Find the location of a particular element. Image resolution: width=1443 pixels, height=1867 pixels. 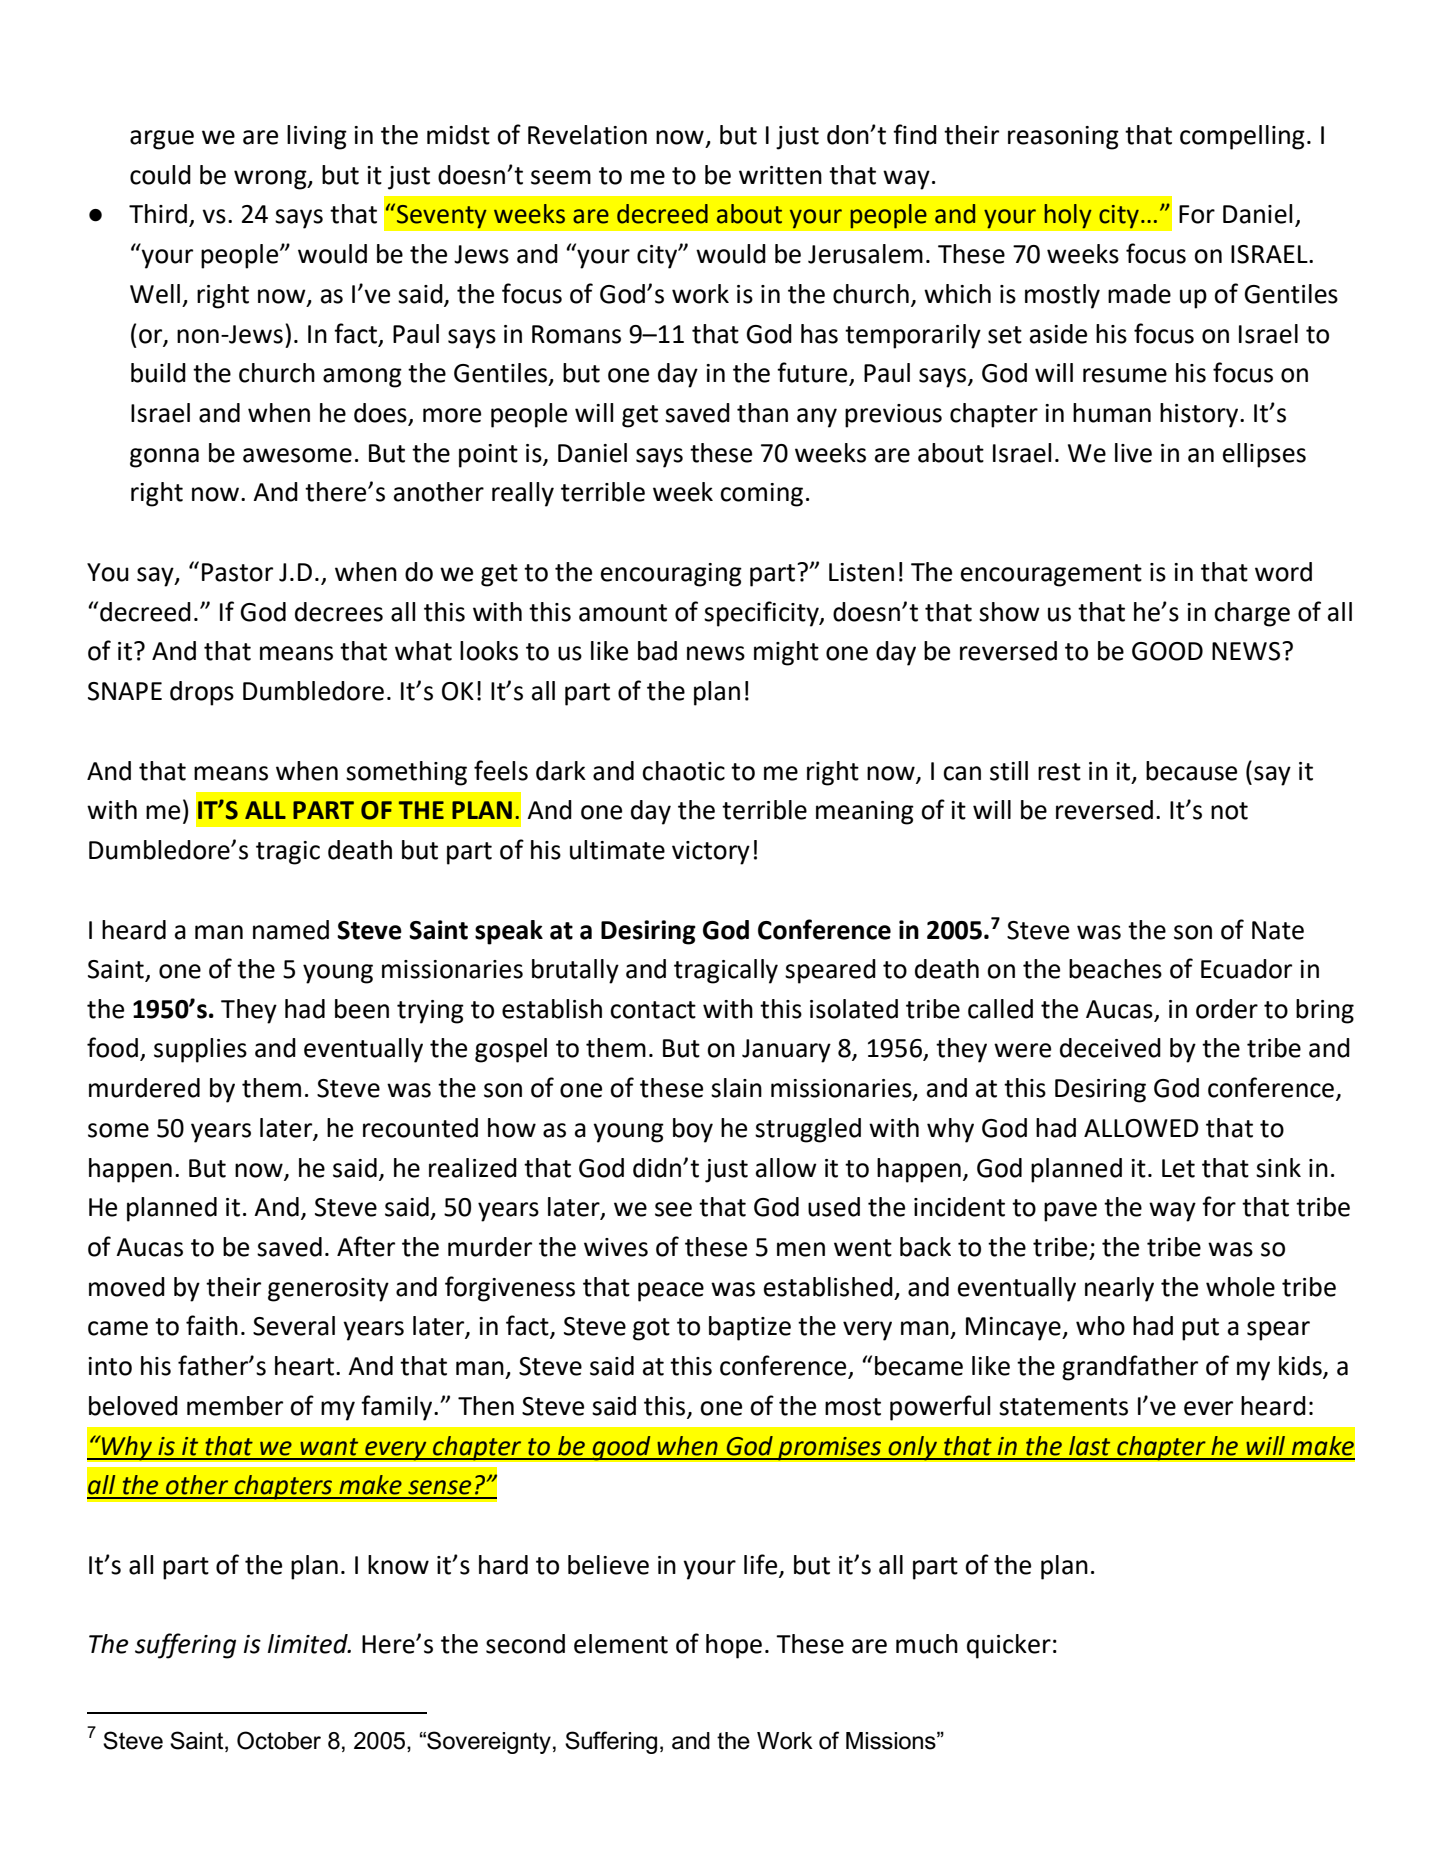

quicker is located at coordinates (1009, 1646).
